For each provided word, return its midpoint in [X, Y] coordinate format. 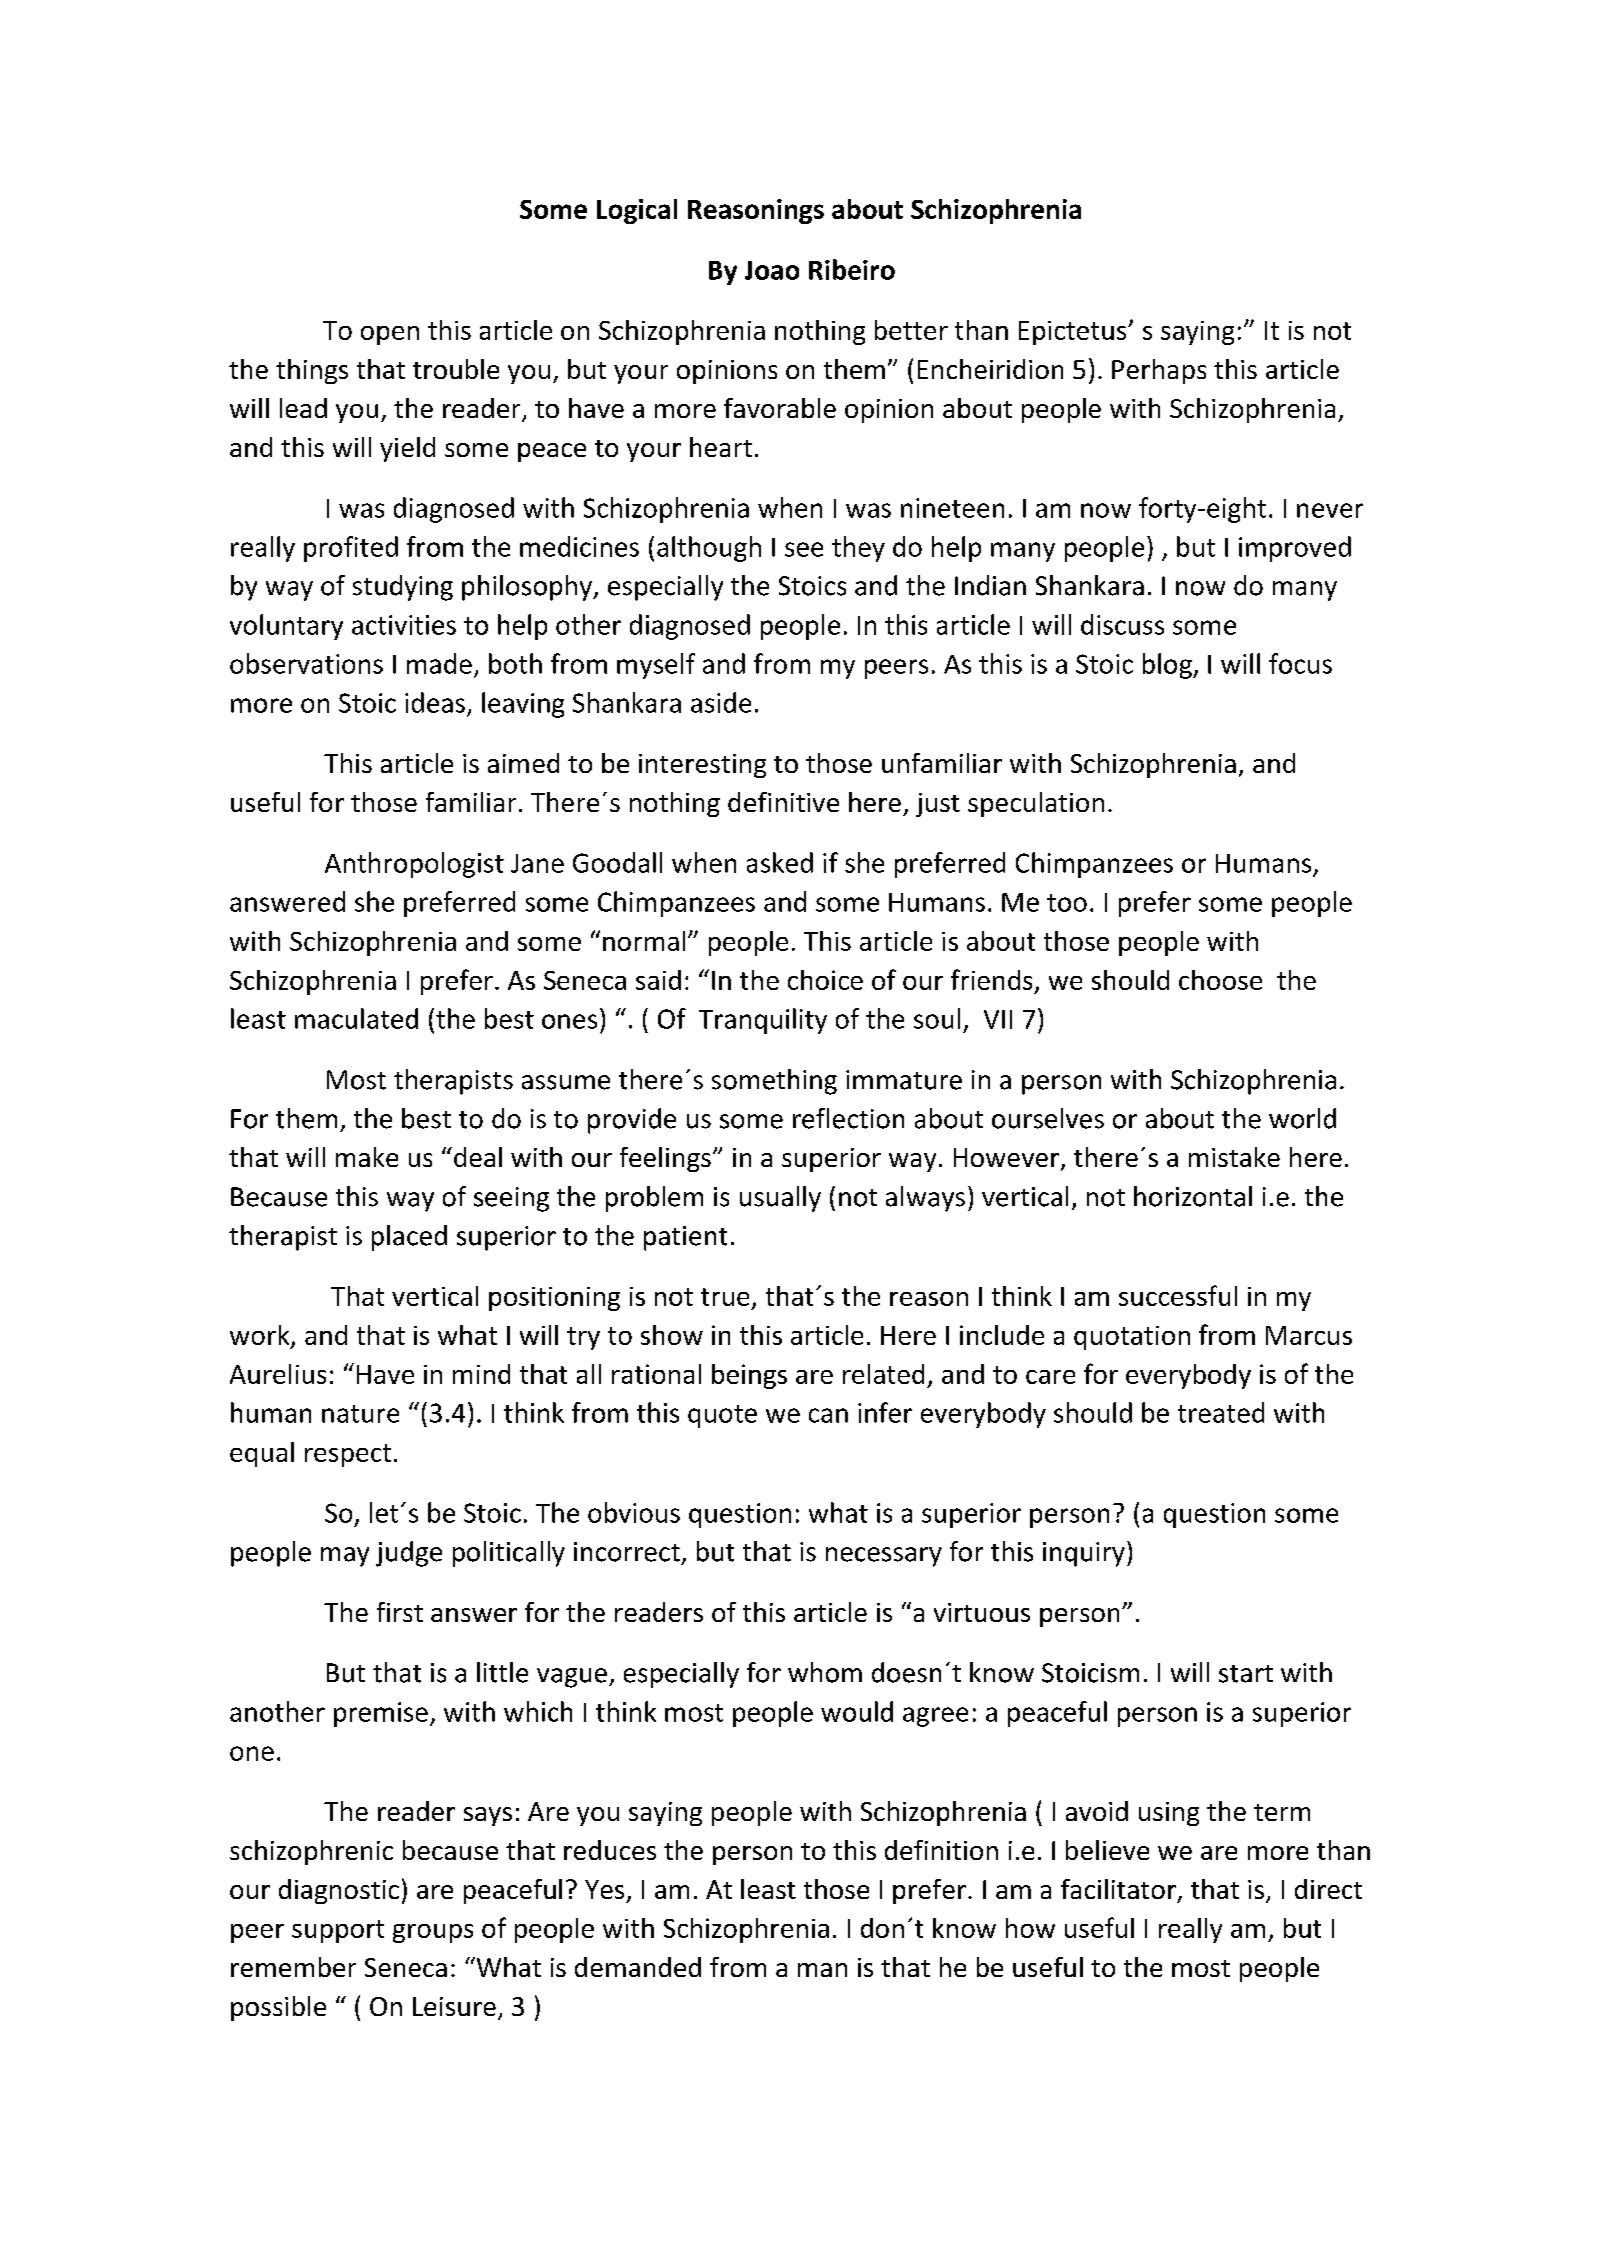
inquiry [1084, 1554]
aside [721, 702]
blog [1168, 666]
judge [409, 1554]
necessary [884, 1557]
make [367, 1157]
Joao [772, 270]
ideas [435, 702]
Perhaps [1159, 371]
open [390, 335]
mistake [1234, 1157]
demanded [638, 1967]
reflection [848, 1118]
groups [433, 1933]
